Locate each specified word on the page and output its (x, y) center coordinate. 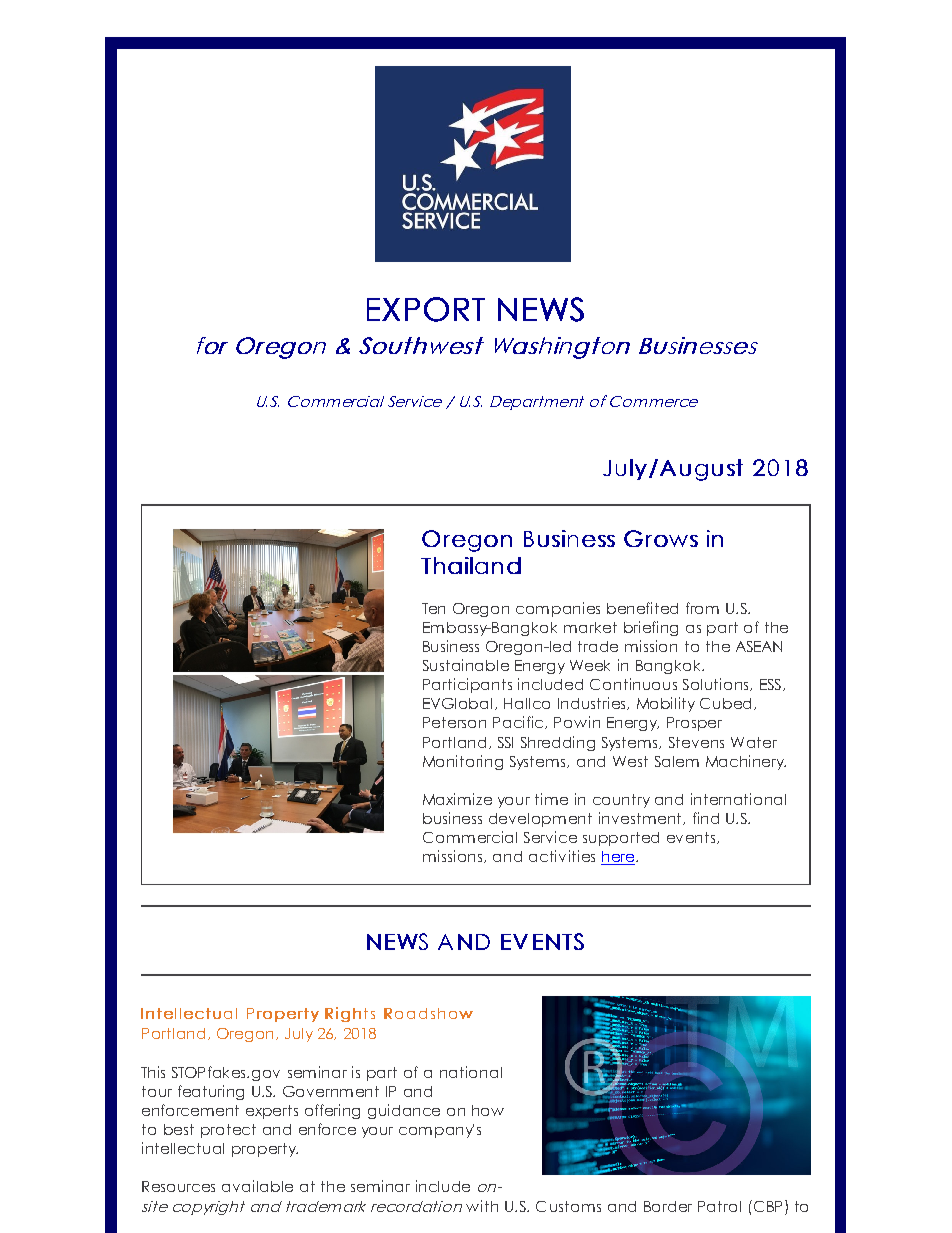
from (702, 608)
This (153, 1072)
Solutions (717, 684)
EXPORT (426, 309)
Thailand (471, 565)
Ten (433, 608)
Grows (661, 538)
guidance (404, 1111)
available (257, 1186)
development (540, 820)
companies (558, 609)
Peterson (454, 722)
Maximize (457, 799)
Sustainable (466, 665)
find (706, 818)
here (619, 858)
